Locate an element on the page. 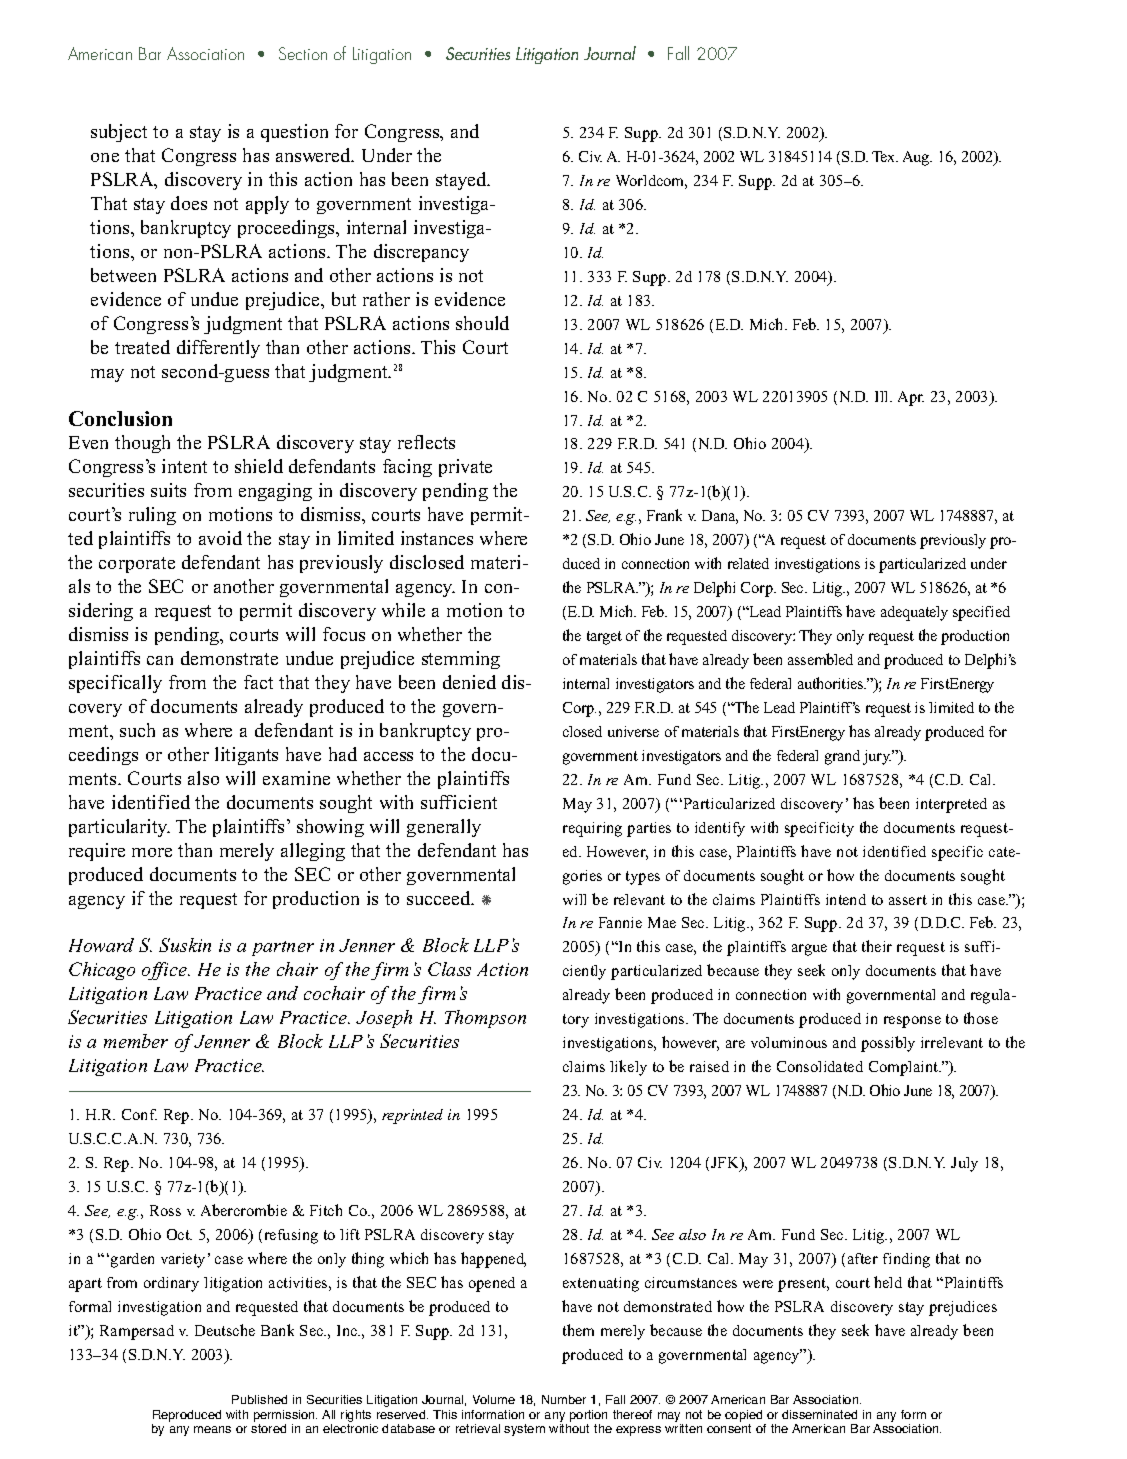 This image has width=1127, height=1459. subject is located at coordinates (119, 133).
